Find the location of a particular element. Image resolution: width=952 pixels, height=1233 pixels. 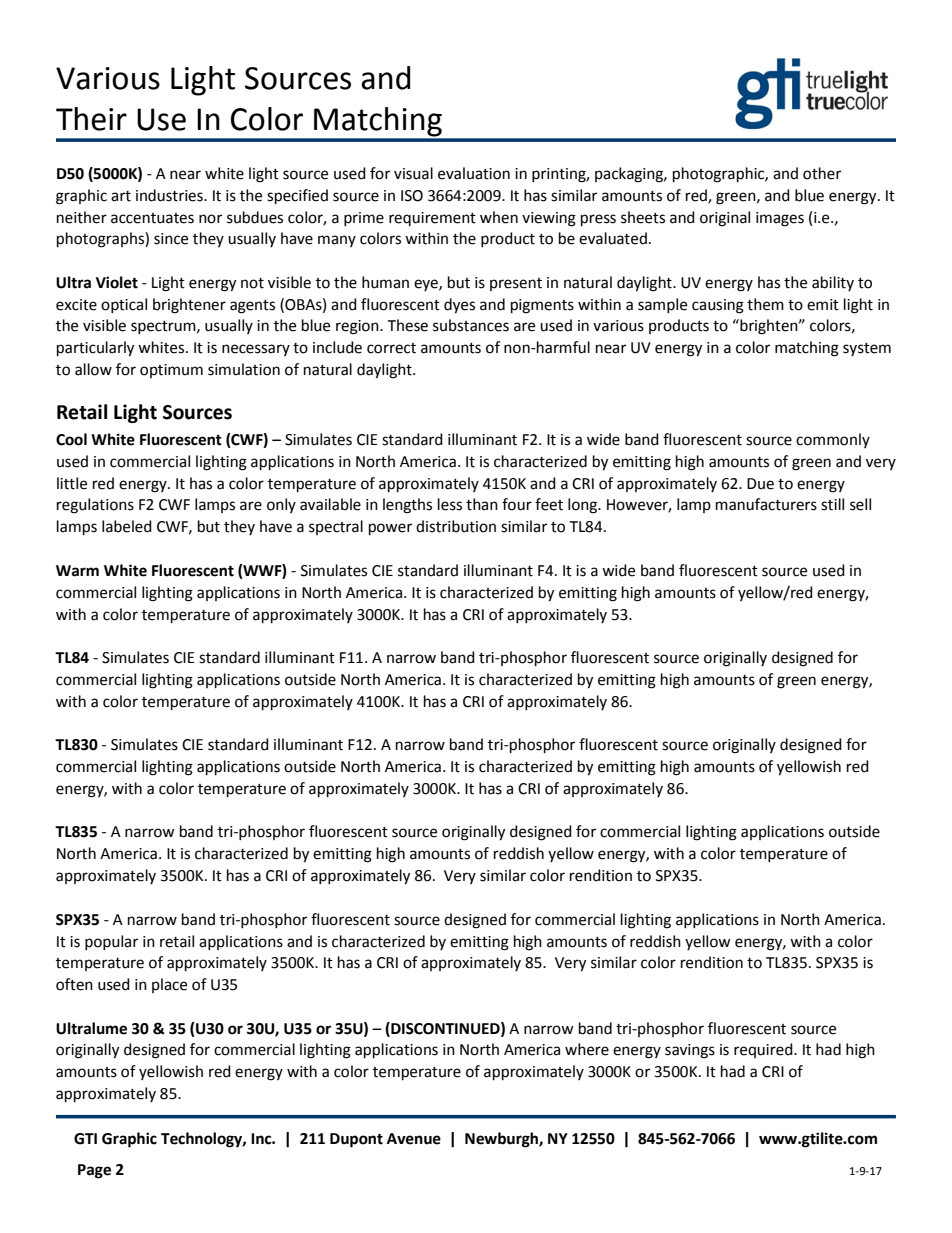

labeled is located at coordinates (127, 526).
